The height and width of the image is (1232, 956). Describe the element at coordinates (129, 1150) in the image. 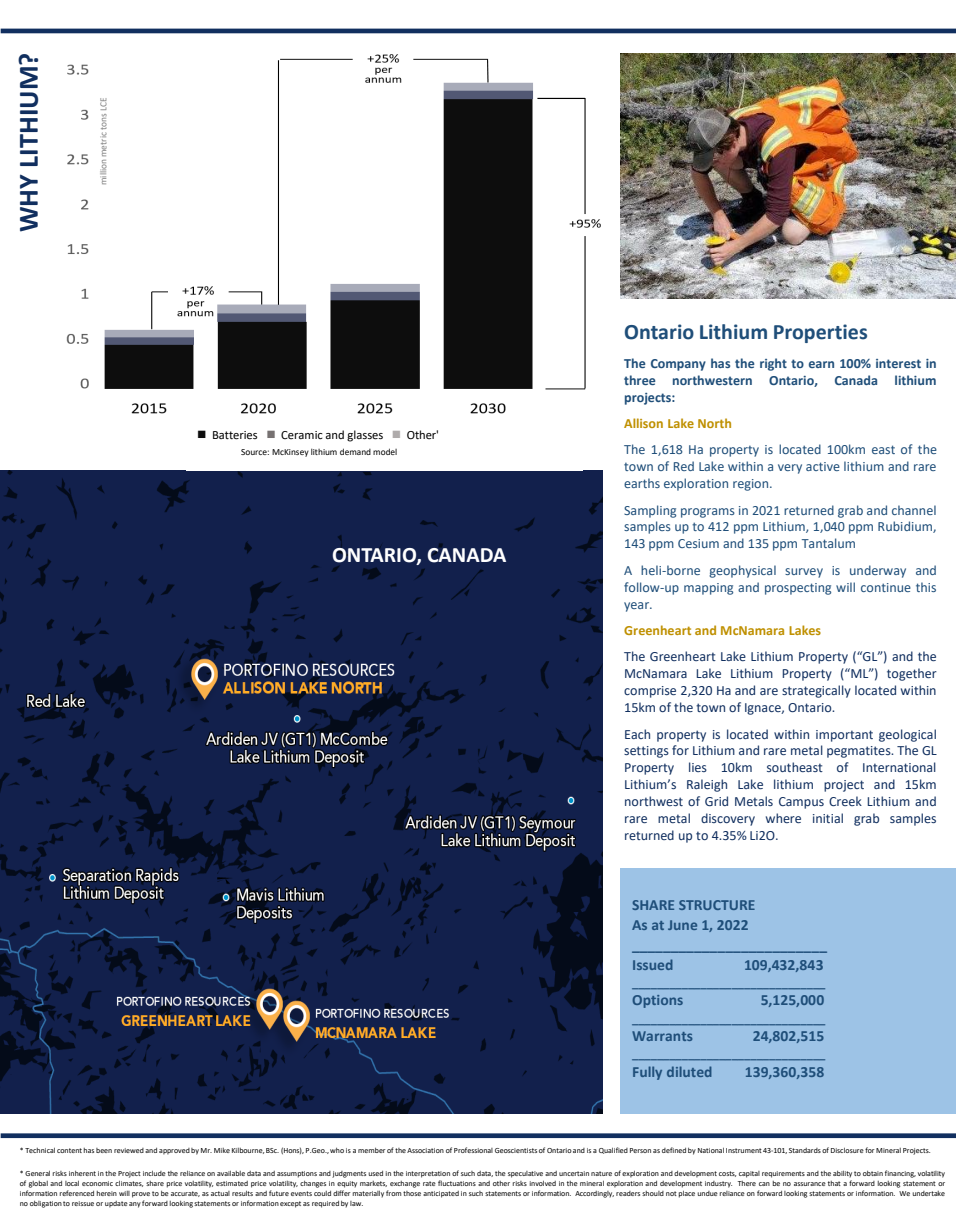

I see `reviewed` at that location.
